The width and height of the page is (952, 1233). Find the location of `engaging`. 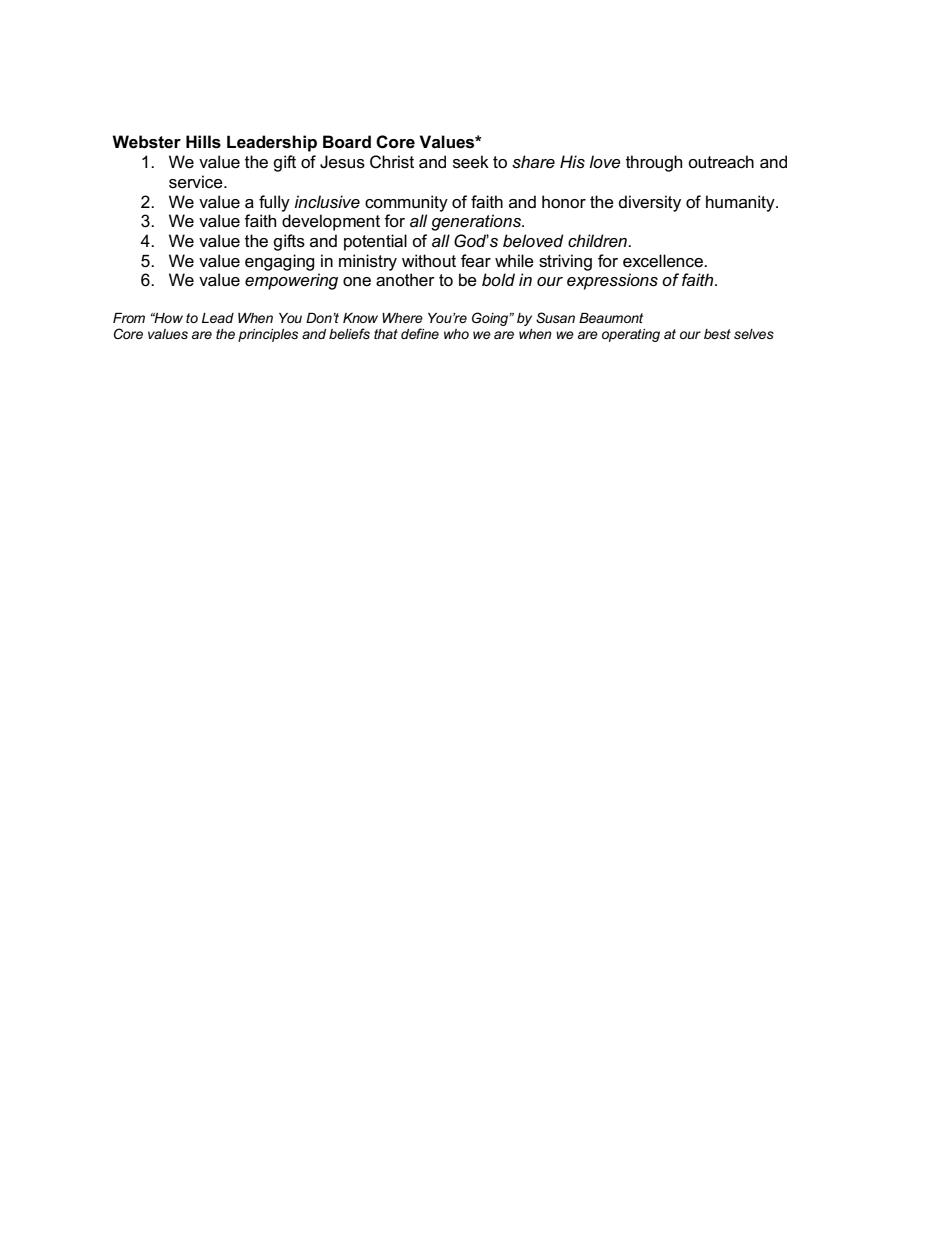

engaging is located at coordinates (279, 262).
